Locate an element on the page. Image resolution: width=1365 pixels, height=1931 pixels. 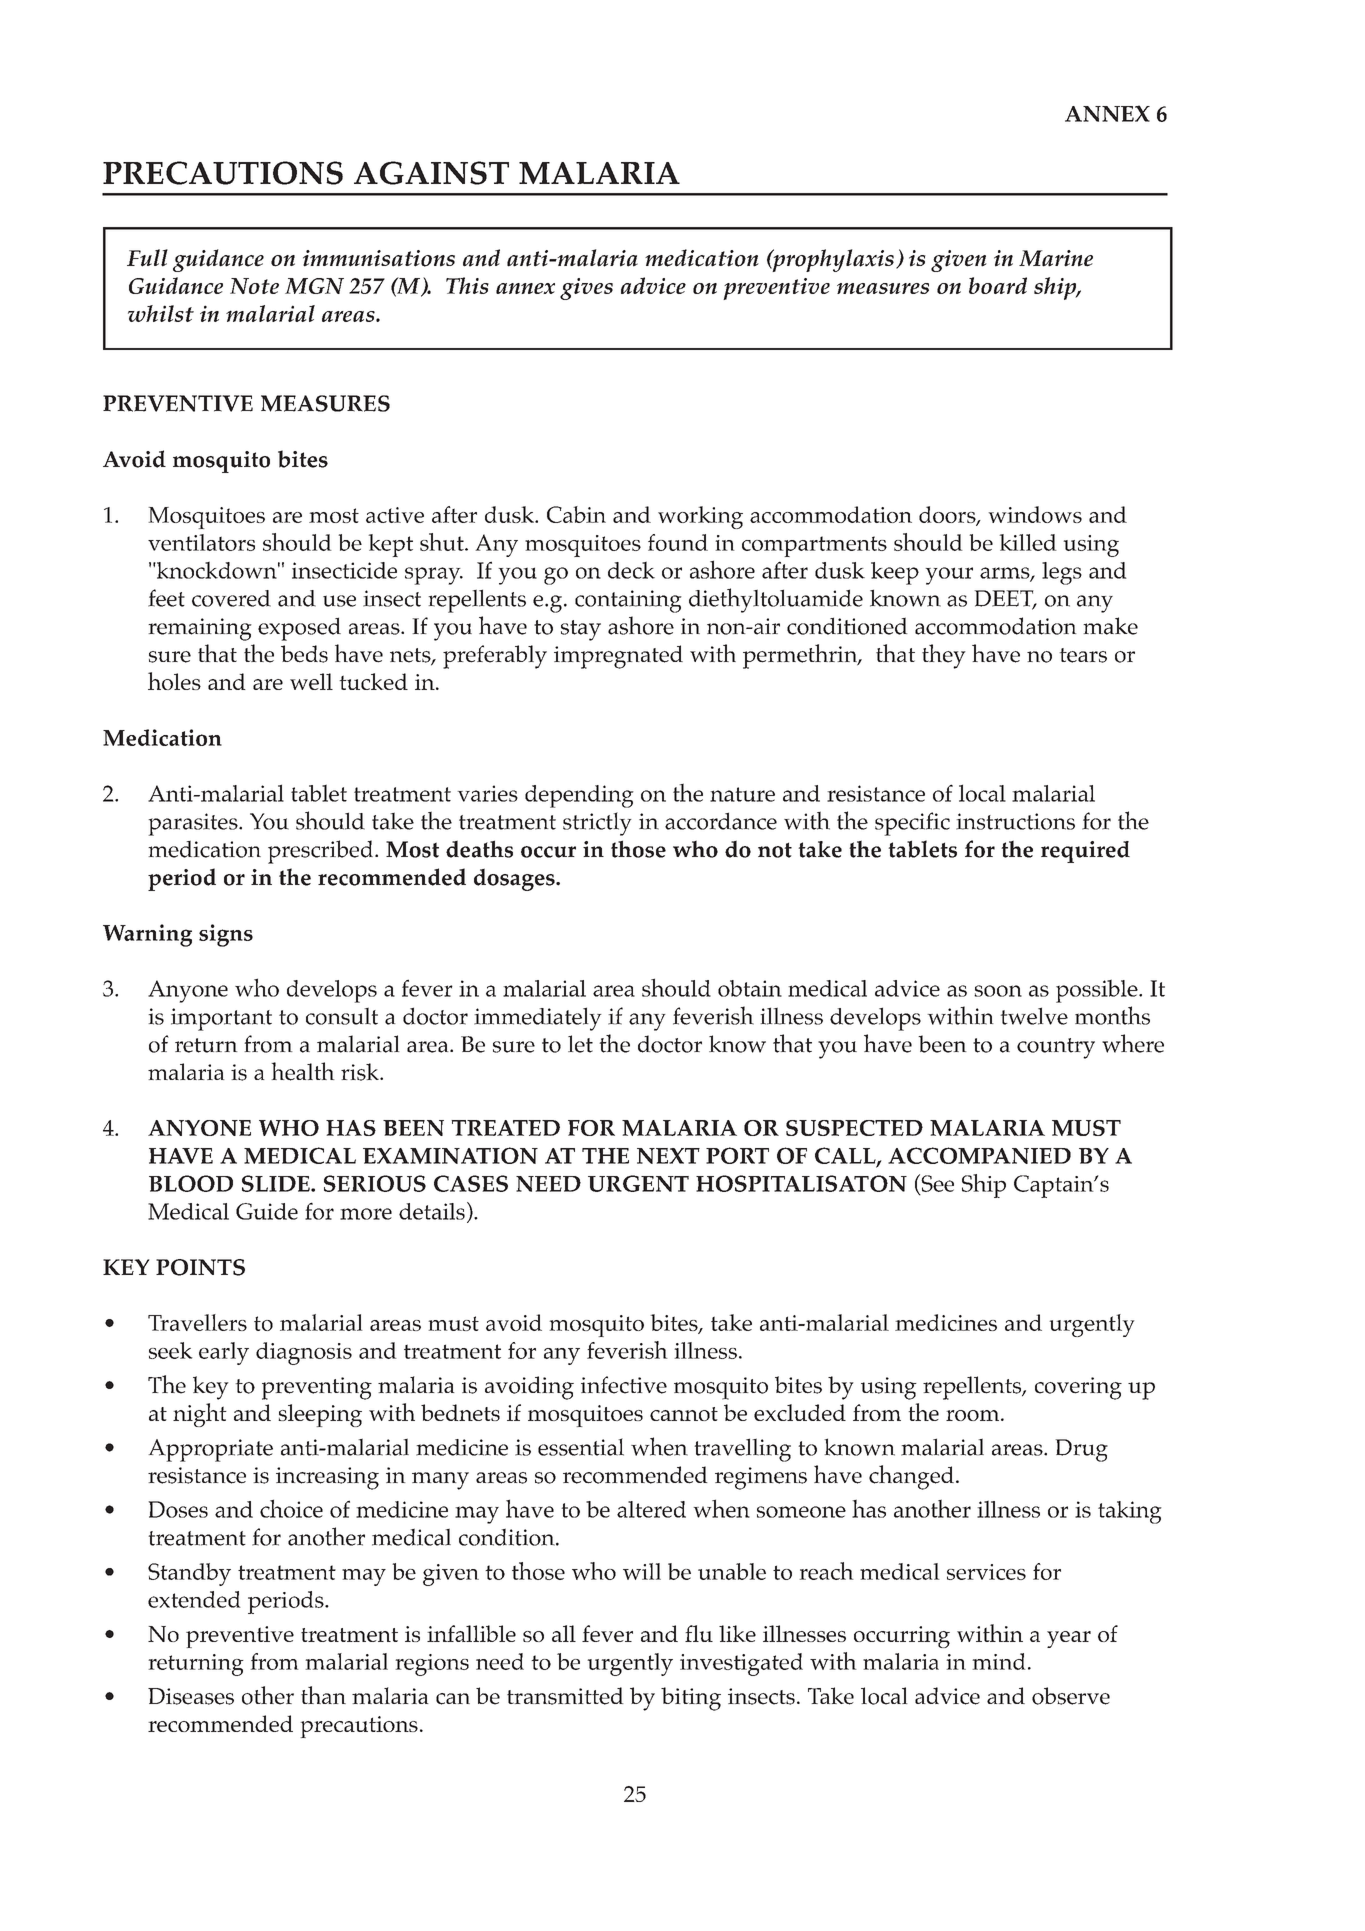
NEXT is located at coordinates (668, 1156).
